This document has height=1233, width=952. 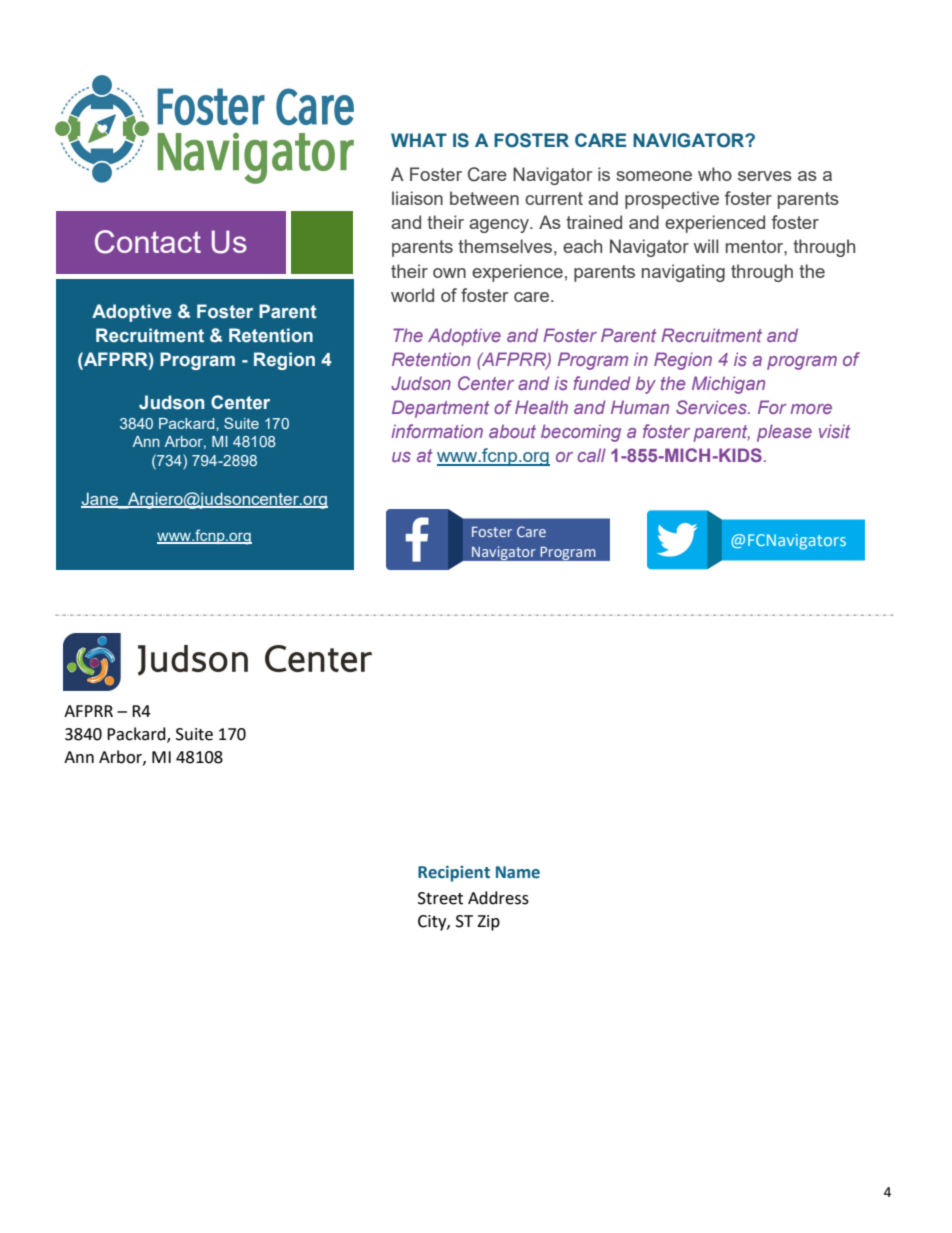 What do you see at coordinates (592, 455) in the document?
I see `call` at bounding box center [592, 455].
